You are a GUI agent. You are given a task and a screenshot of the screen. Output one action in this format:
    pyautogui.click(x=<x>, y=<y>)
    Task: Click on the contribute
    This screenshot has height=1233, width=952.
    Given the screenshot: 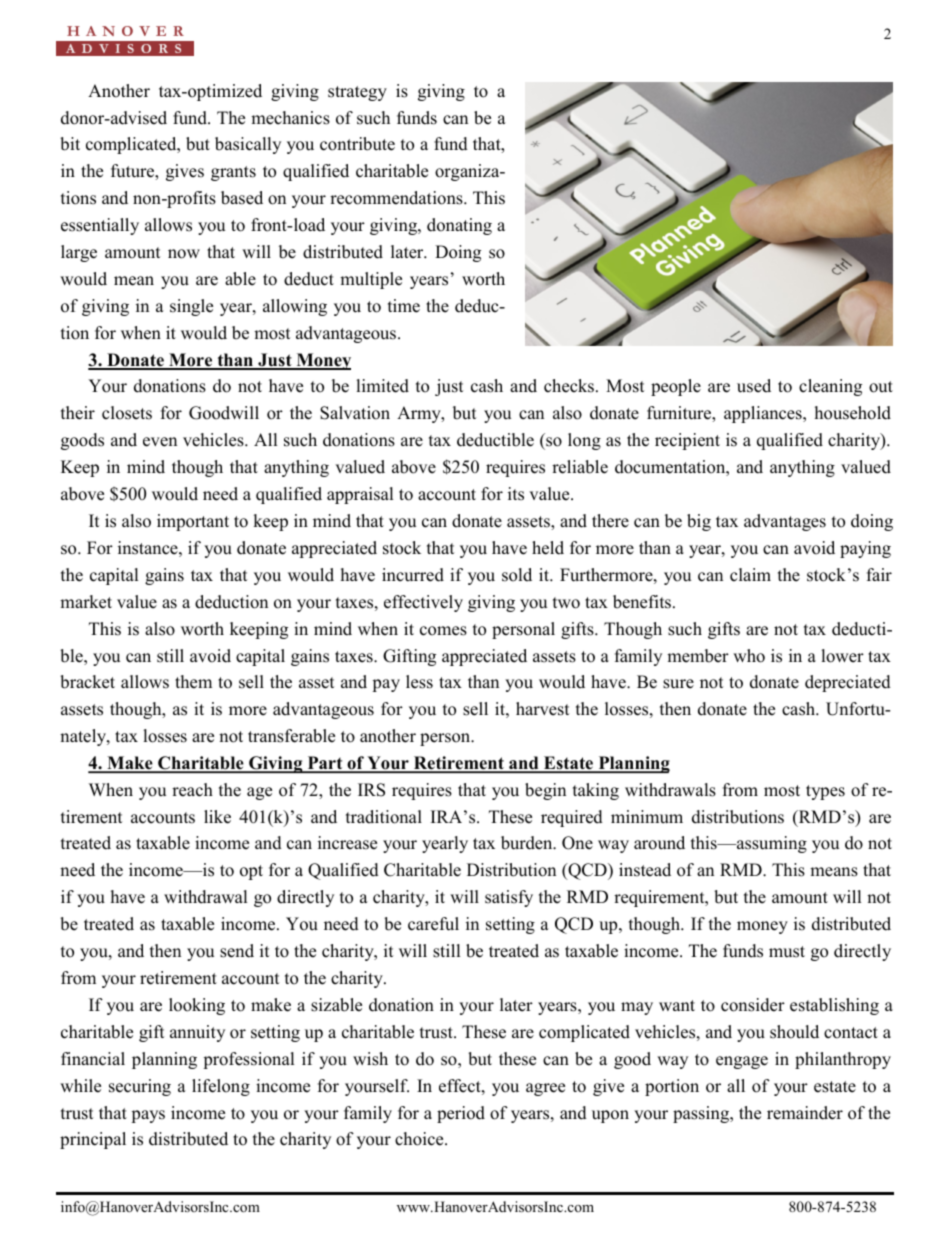 What is the action you would take?
    pyautogui.click(x=357, y=144)
